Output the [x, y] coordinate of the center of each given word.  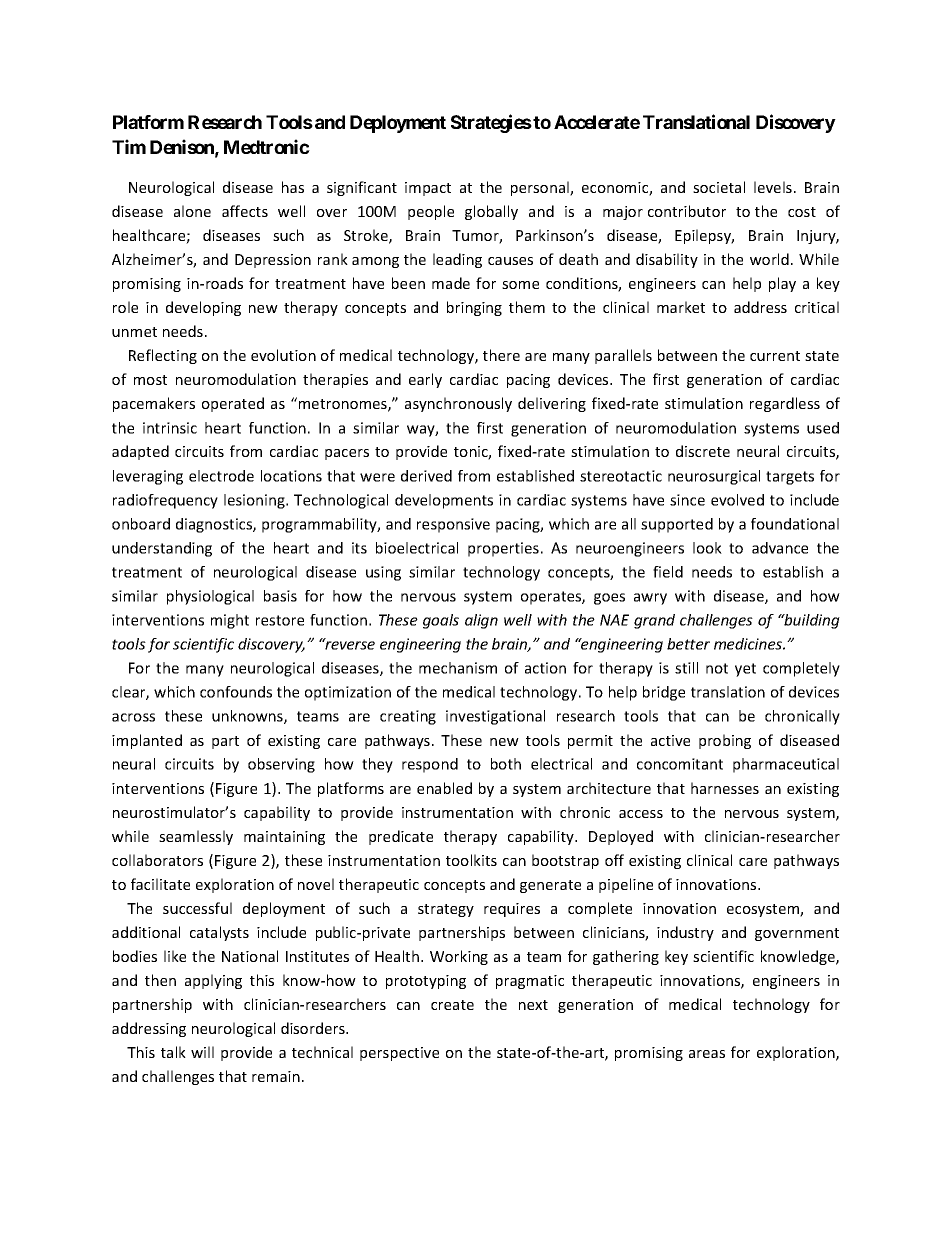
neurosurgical [714, 477]
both [506, 764]
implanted [147, 741]
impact [428, 189]
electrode [221, 476]
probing [725, 741]
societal [719, 187]
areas [707, 1054]
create [452, 1005]
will [202, 1052]
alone [192, 211]
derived [426, 476]
